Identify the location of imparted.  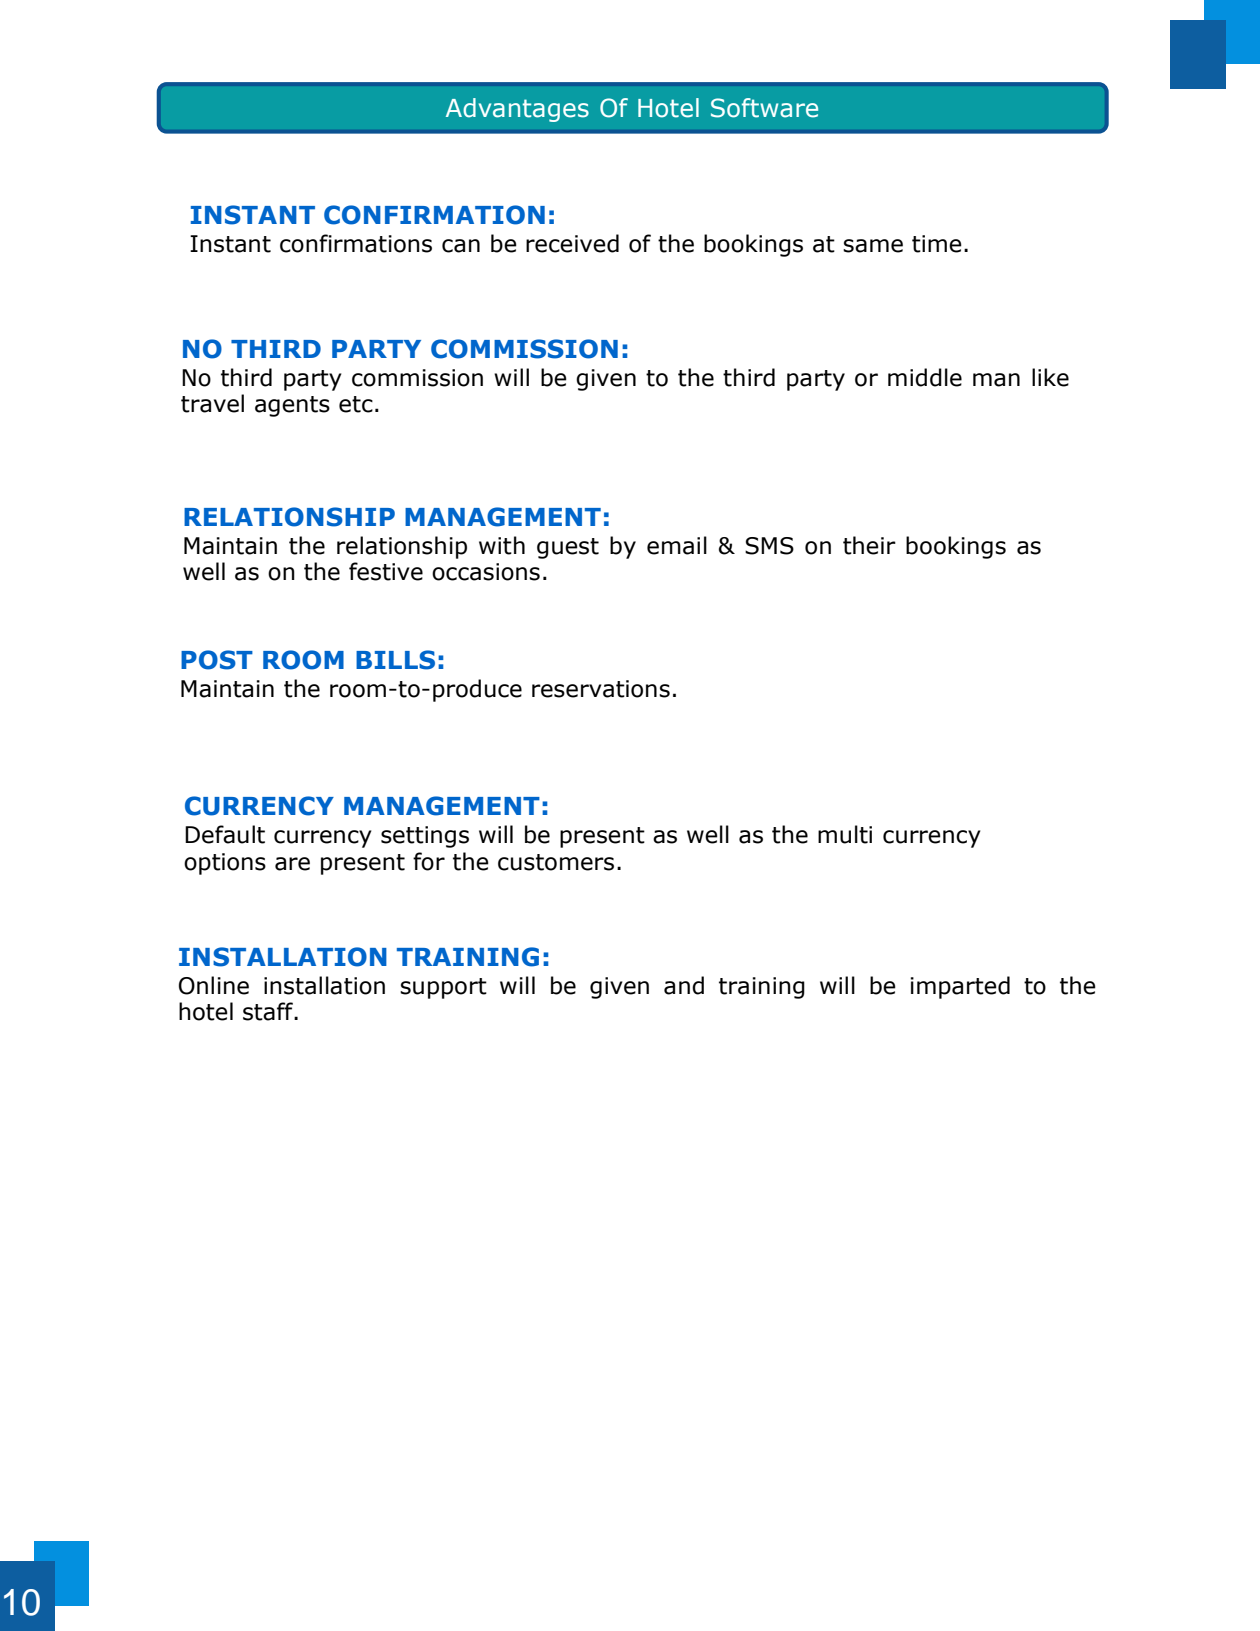
(960, 987).
